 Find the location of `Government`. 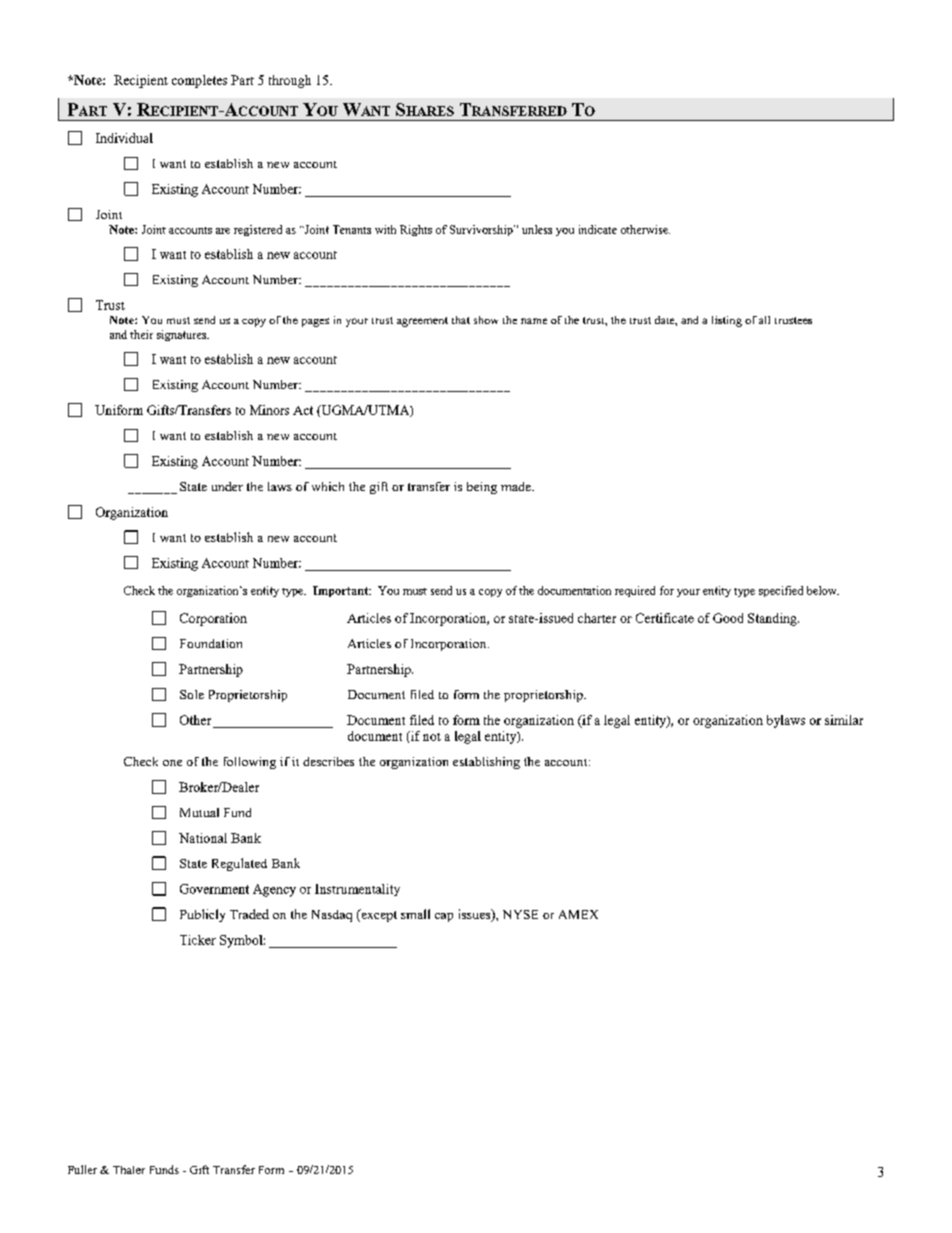

Government is located at coordinates (214, 889).
